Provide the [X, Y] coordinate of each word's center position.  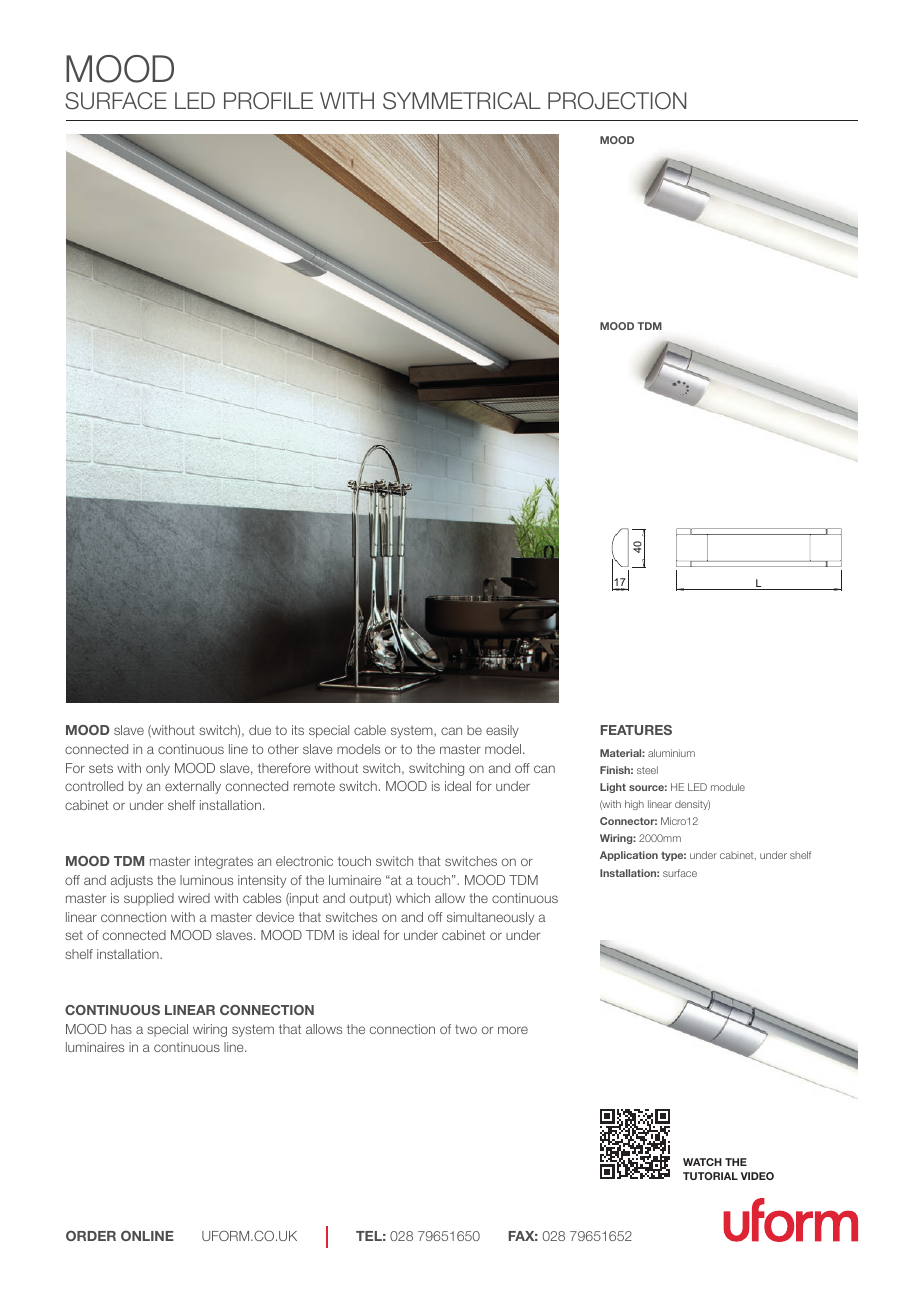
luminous [206, 880]
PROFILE [268, 101]
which [413, 898]
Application [629, 856]
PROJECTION [617, 101]
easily [502, 731]
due [260, 730]
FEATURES [636, 730]
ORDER [91, 1235]
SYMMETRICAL [462, 101]
